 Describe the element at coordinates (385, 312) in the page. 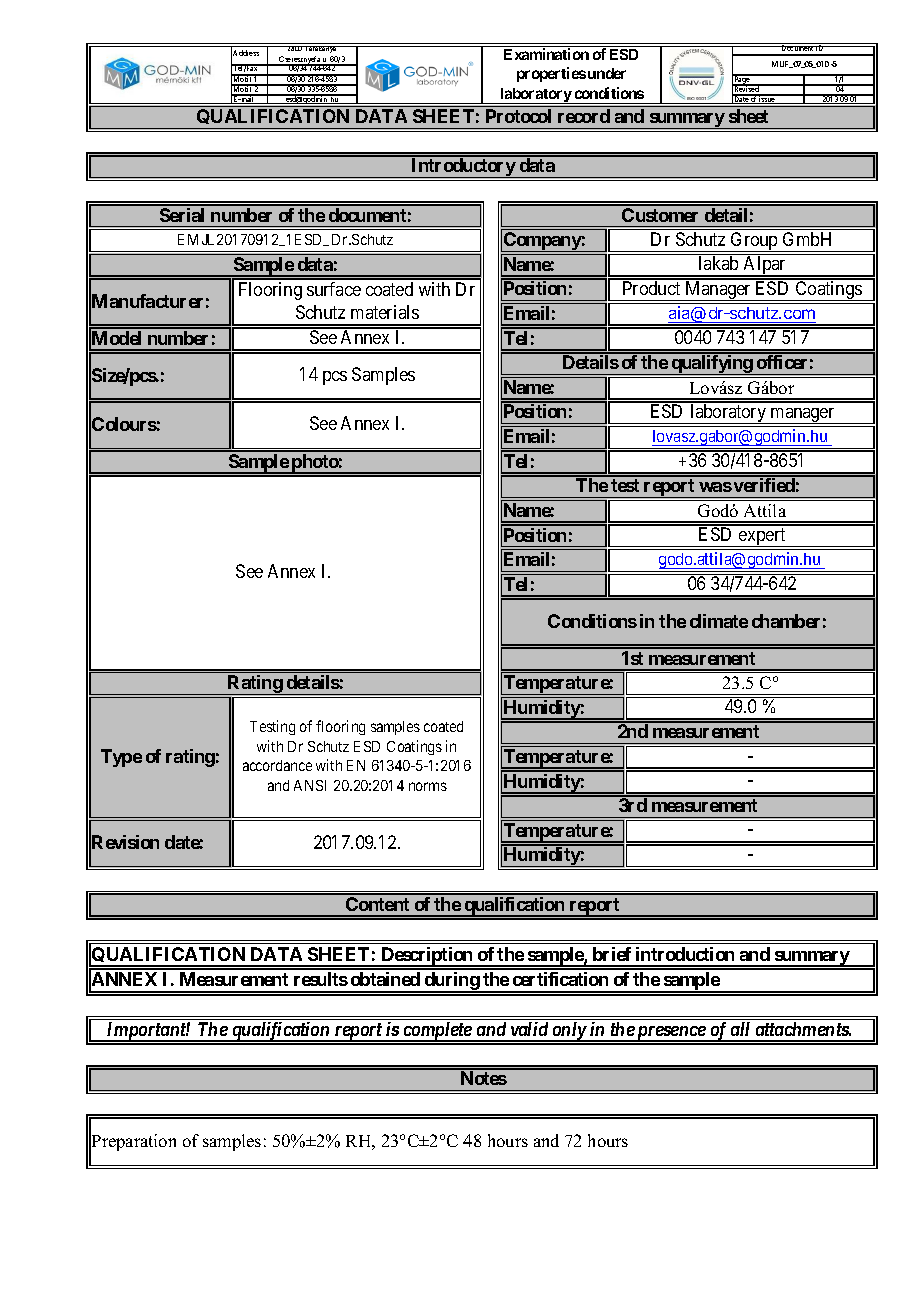

I see `materials` at that location.
